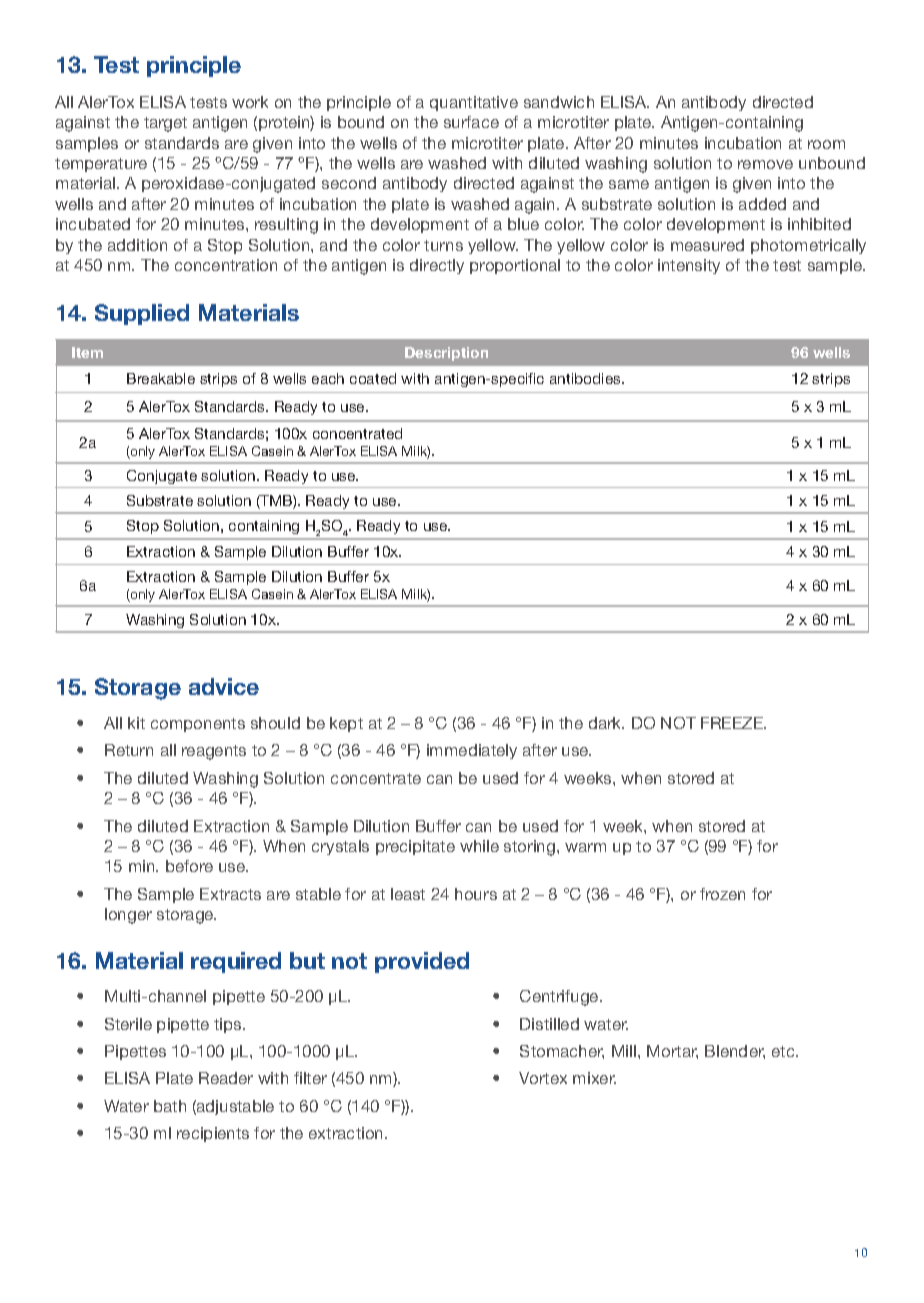 This screenshot has height=1303, width=924. What do you see at coordinates (471, 122) in the screenshot?
I see `surface` at bounding box center [471, 122].
